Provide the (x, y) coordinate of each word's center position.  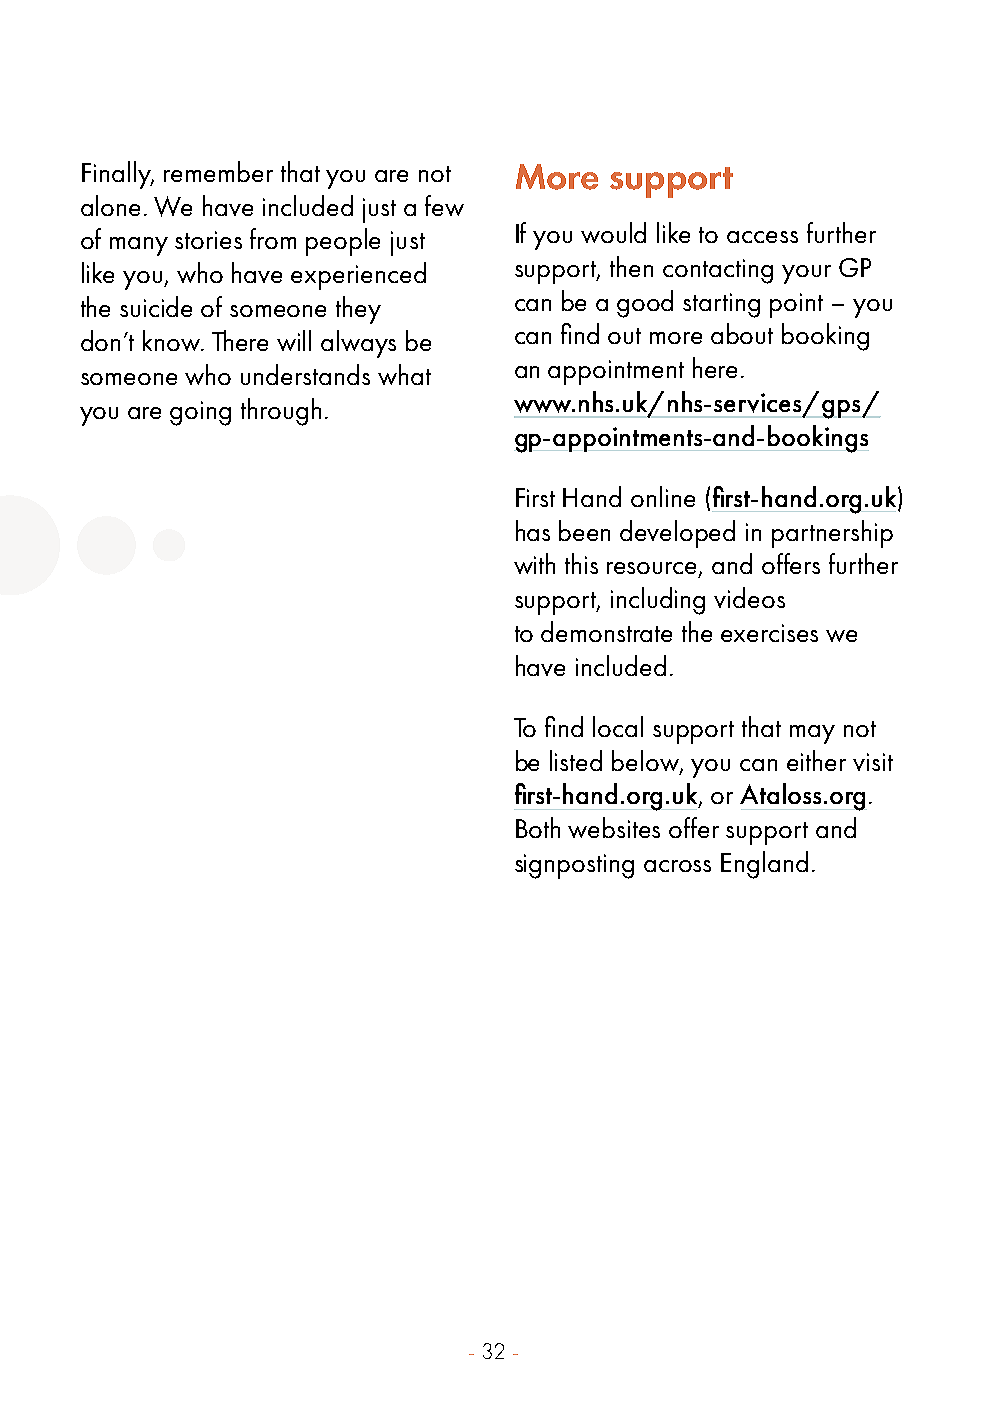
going (200, 413)
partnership (832, 534)
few (444, 205)
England (764, 865)
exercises (769, 633)
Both (538, 827)
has (533, 530)
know (173, 340)
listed (576, 760)
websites (614, 827)
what (404, 374)
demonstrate (606, 631)
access (762, 237)
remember (218, 171)
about (742, 333)
